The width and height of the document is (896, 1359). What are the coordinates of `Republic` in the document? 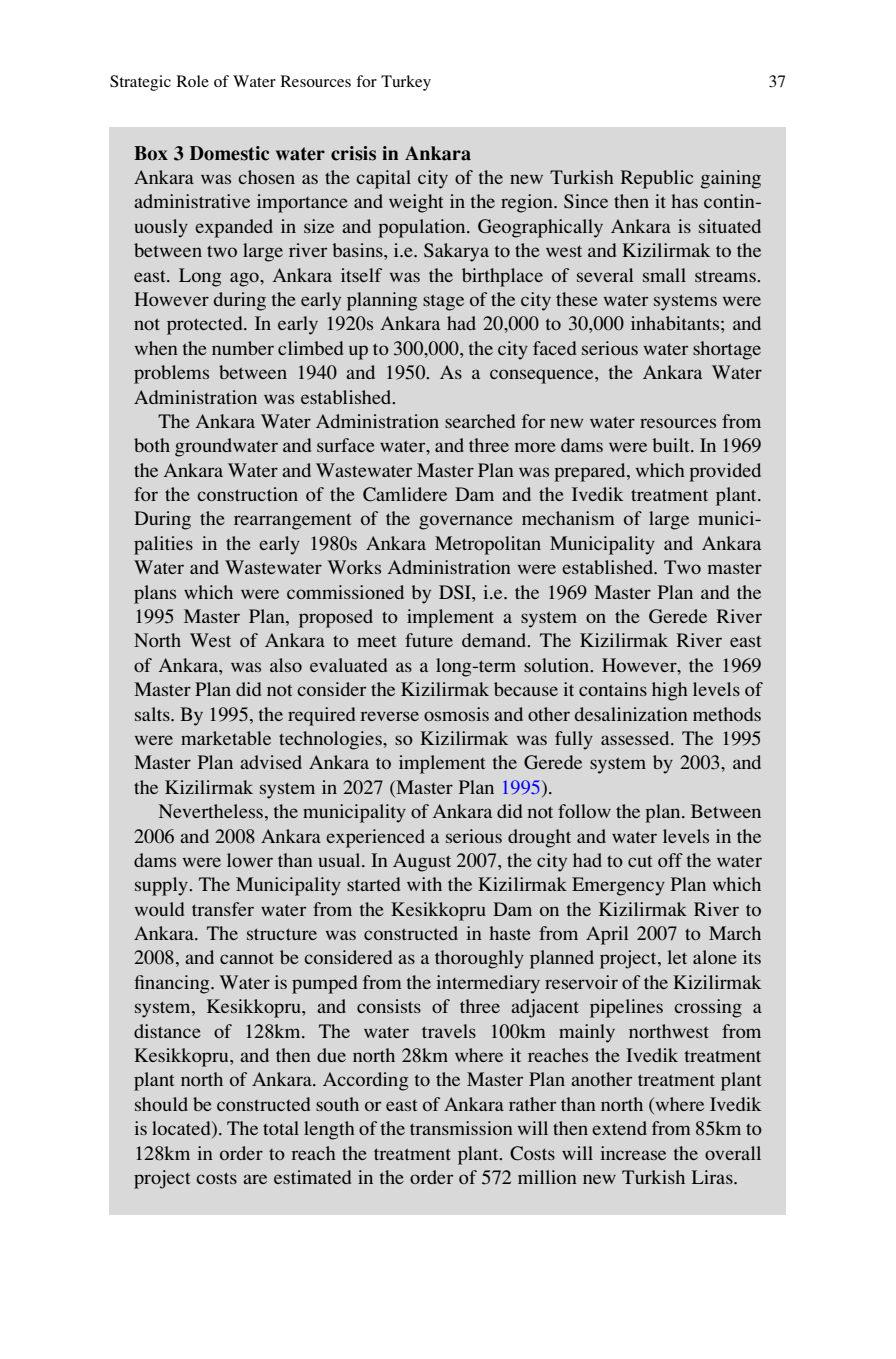 It's located at (657, 179).
